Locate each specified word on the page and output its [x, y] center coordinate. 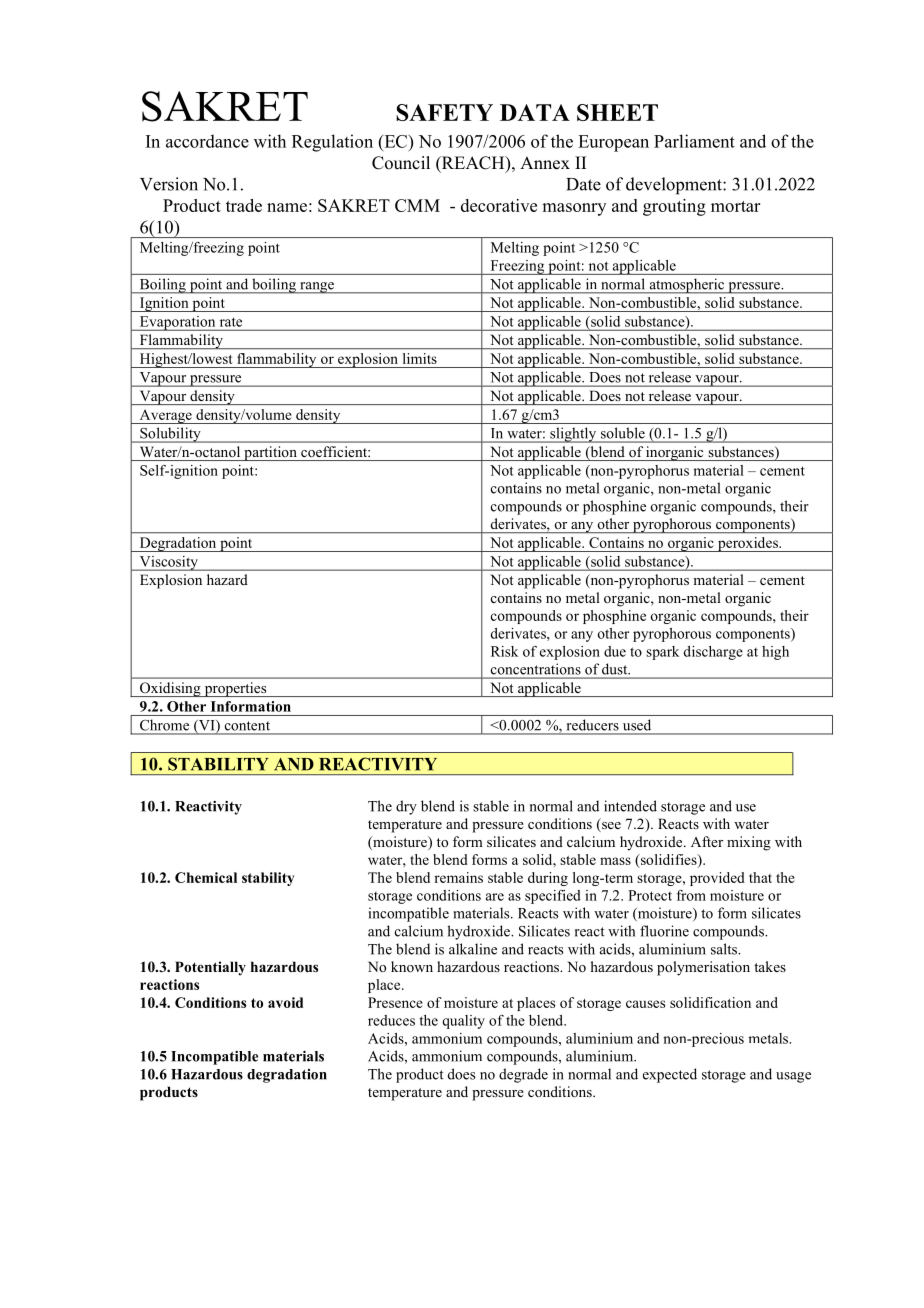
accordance [207, 141]
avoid [285, 1002]
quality [463, 1022]
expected [670, 1075]
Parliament [694, 141]
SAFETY [444, 112]
